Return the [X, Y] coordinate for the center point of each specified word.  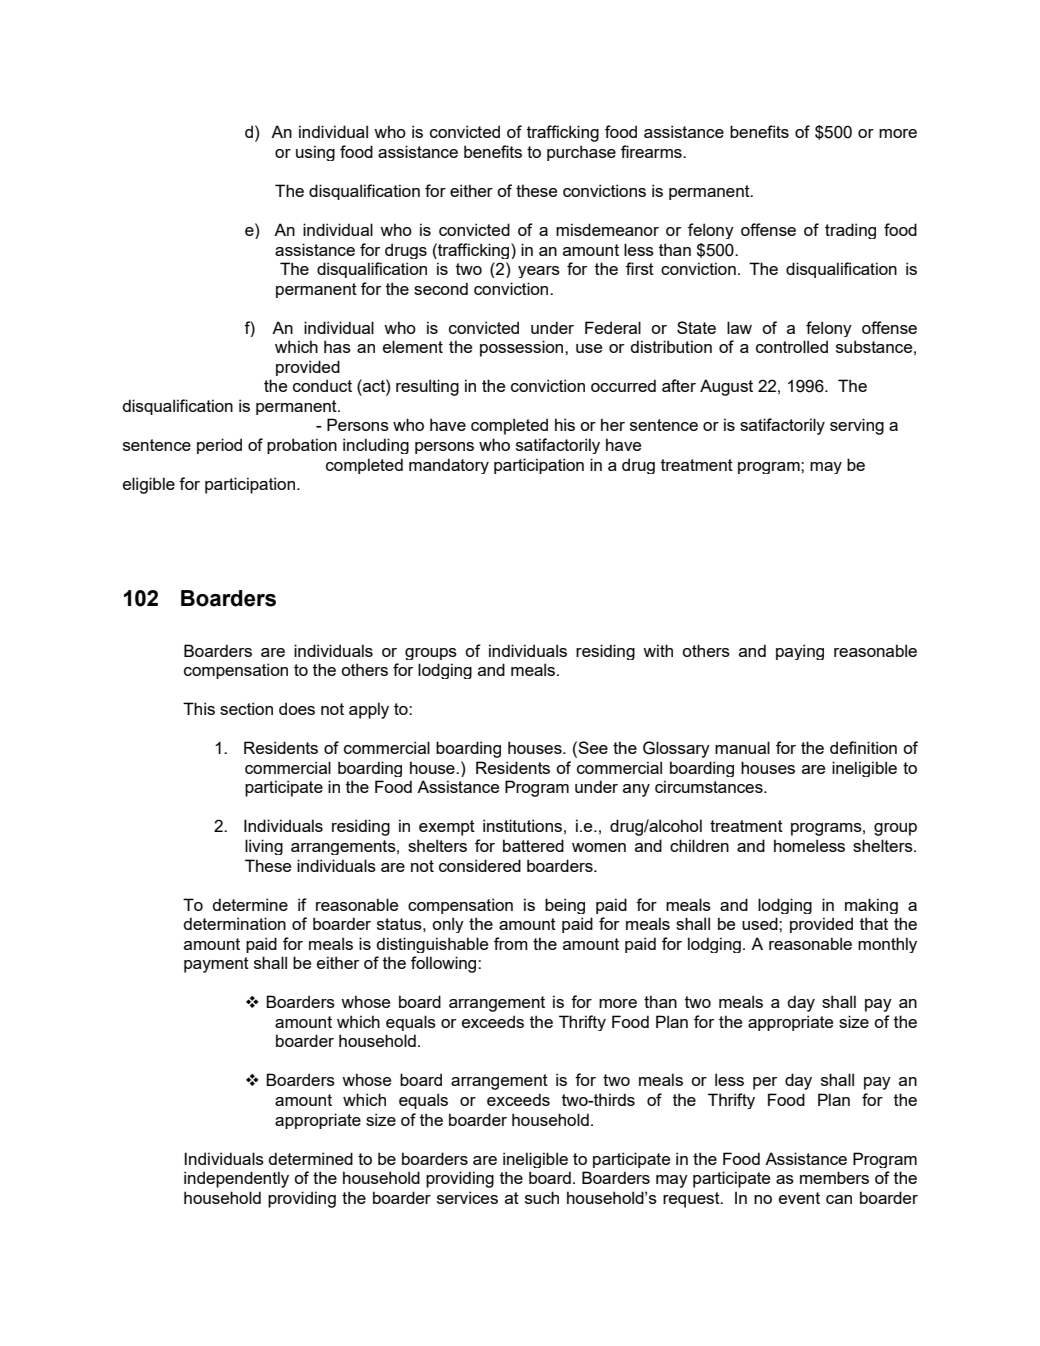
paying [800, 652]
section [246, 708]
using [315, 153]
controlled [792, 346]
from [511, 943]
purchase [581, 153]
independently [236, 1179]
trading [850, 231]
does [297, 708]
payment [216, 965]
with [658, 650]
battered [533, 845]
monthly [887, 945]
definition [863, 747]
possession [523, 348]
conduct [322, 385]
